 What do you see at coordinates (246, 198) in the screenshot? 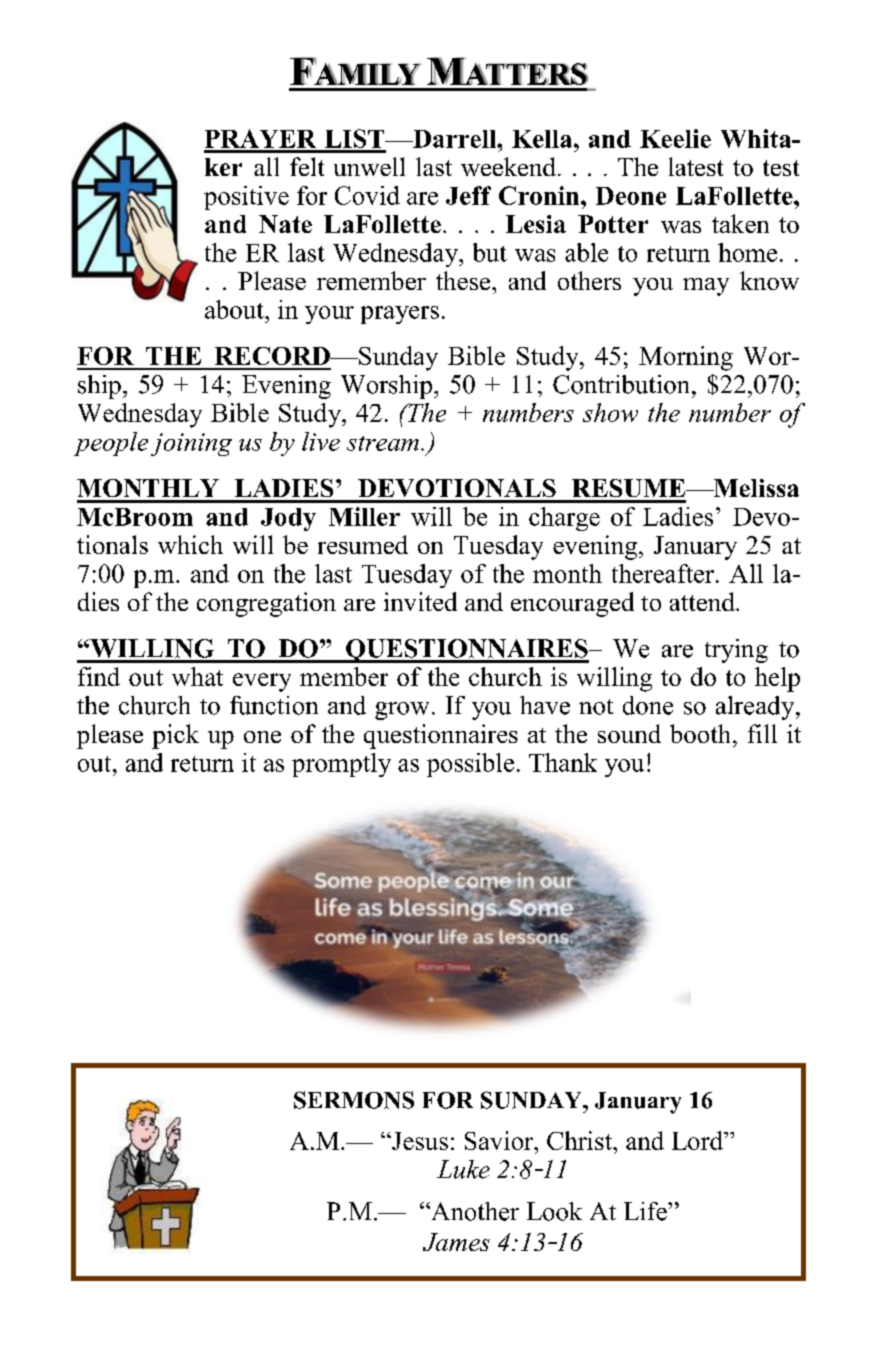
I see `positive` at bounding box center [246, 198].
